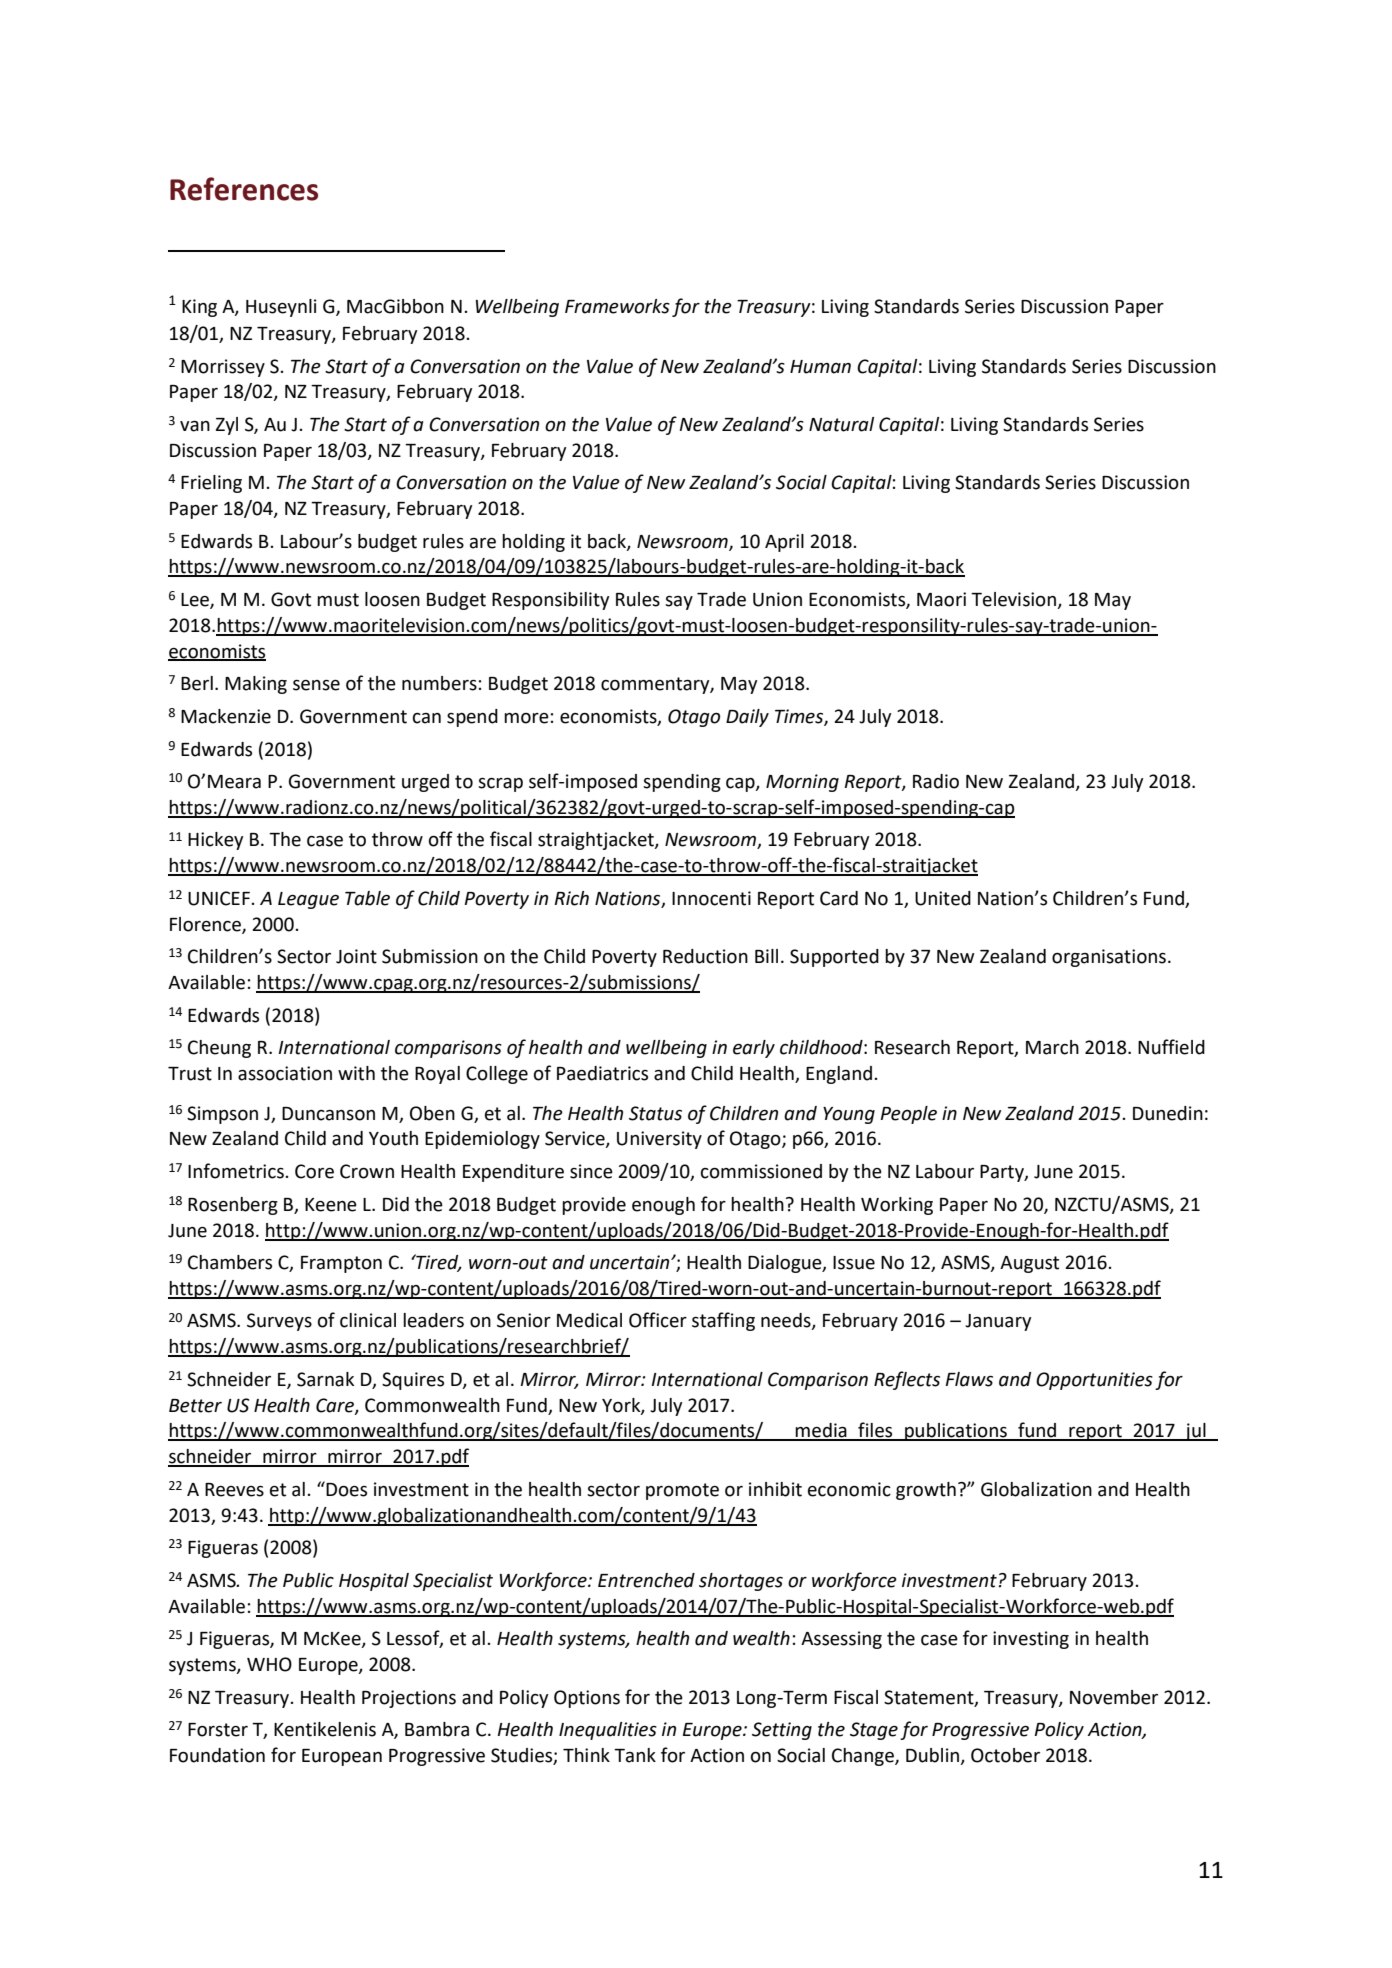 The width and height of the screenshot is (1392, 1968). Describe the element at coordinates (705, 956) in the screenshot. I see `Reduction` at that location.
